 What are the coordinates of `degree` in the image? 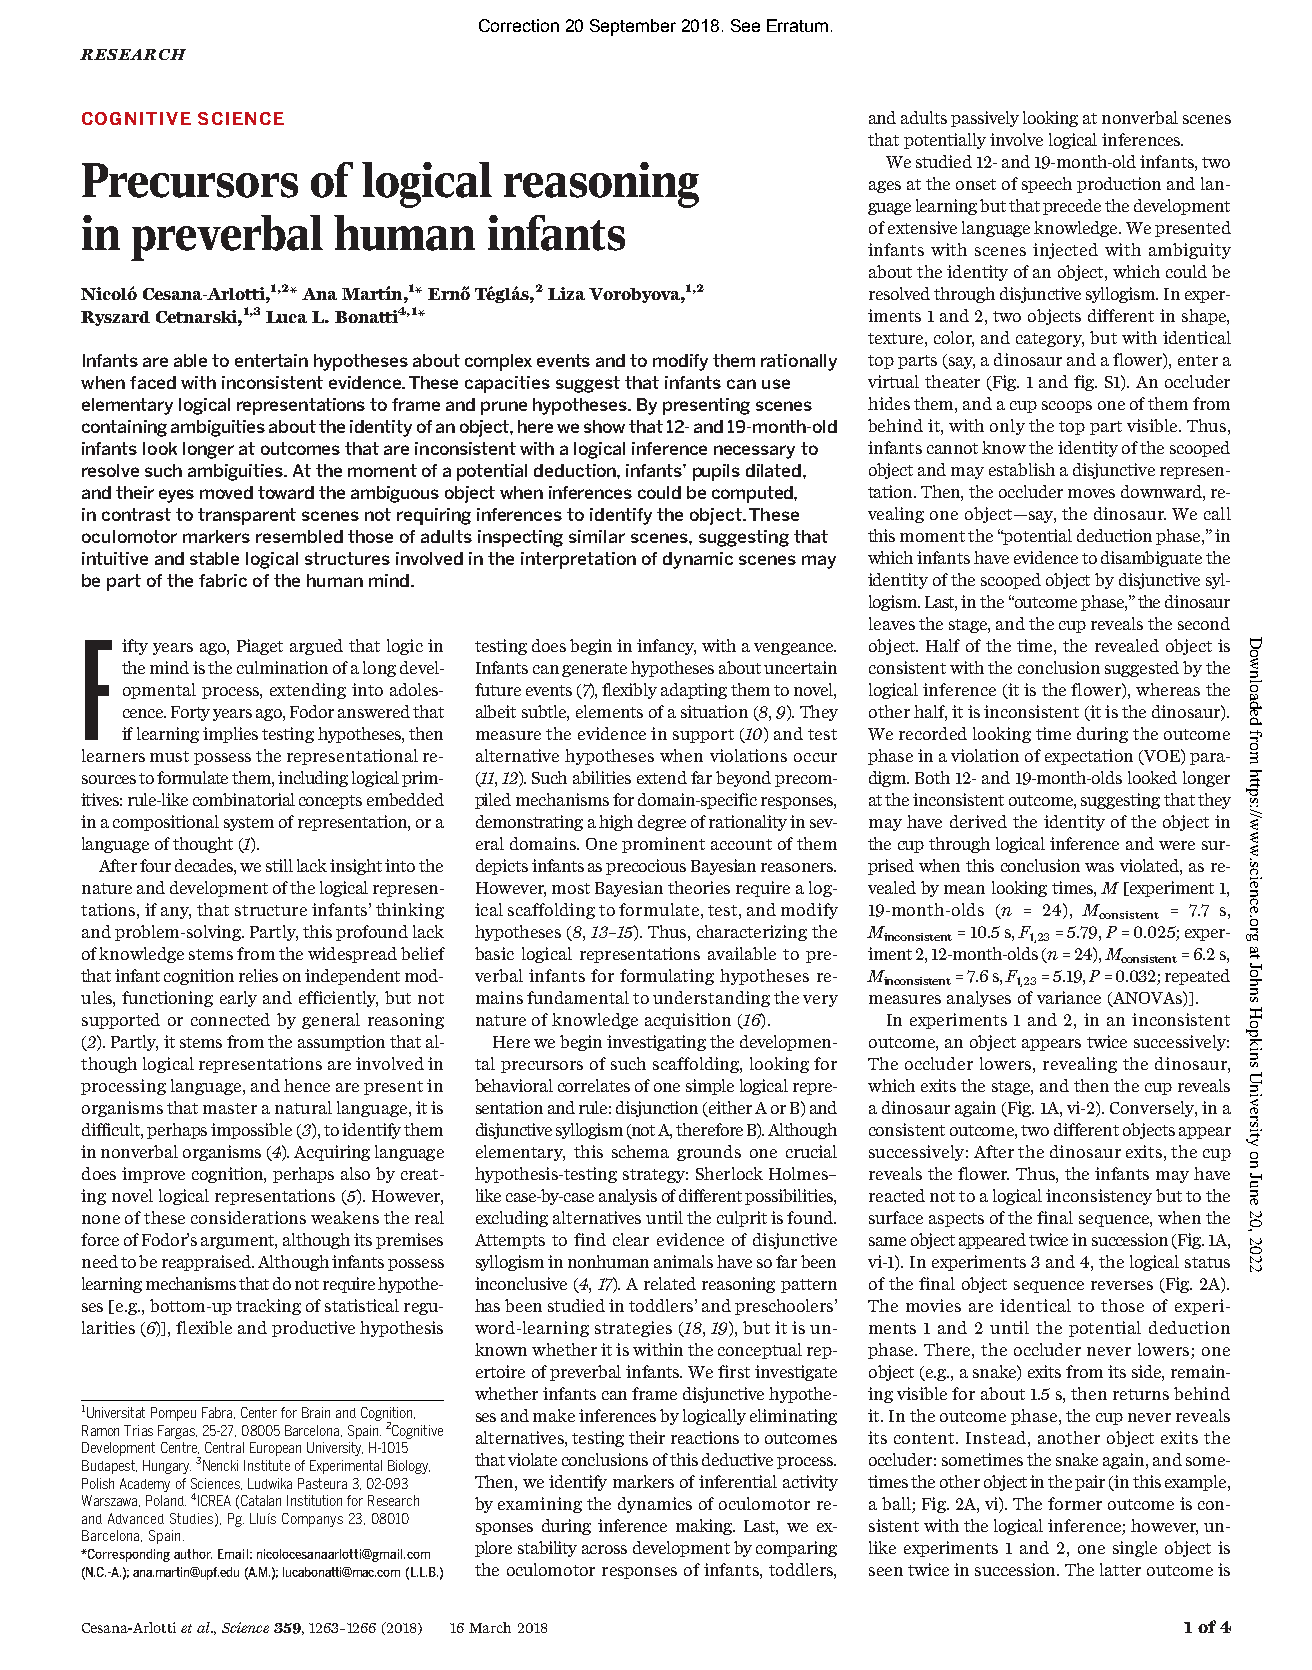 It's located at (662, 823).
